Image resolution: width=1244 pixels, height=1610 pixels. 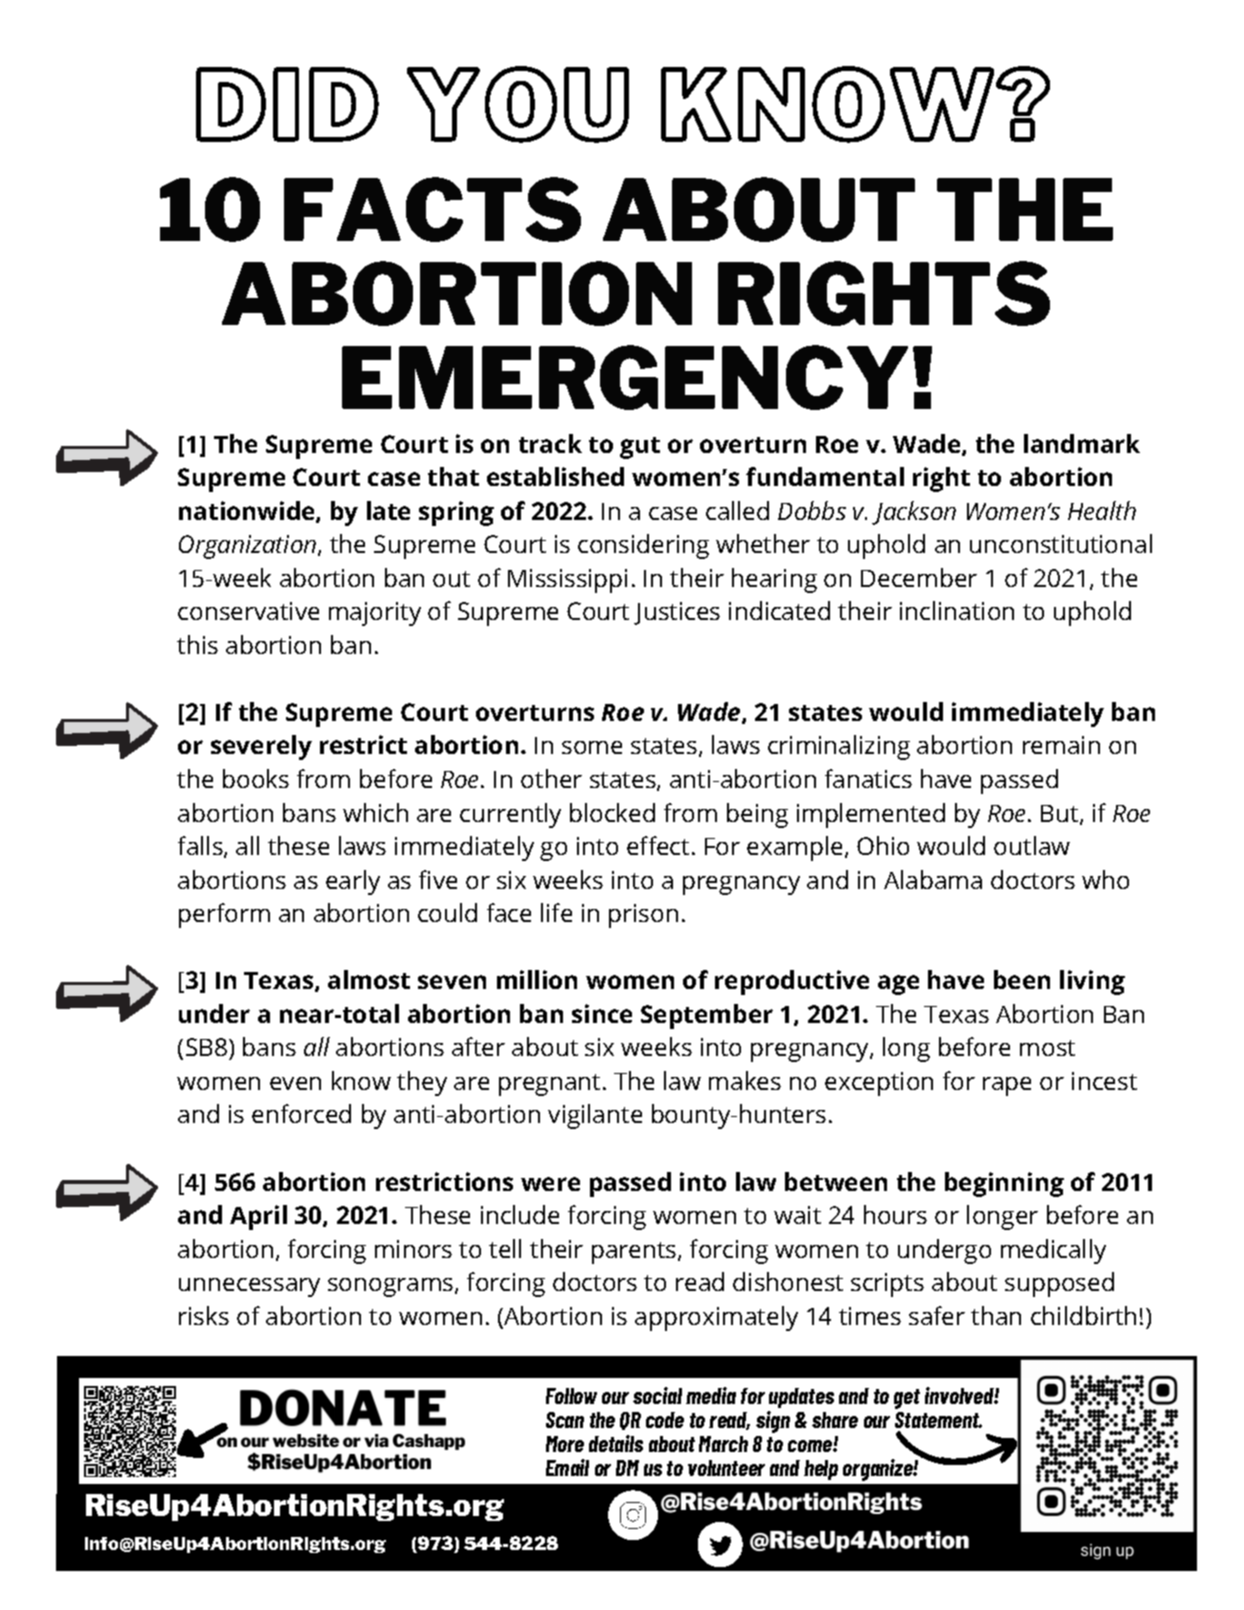 I want to click on landmark, so click(x=1082, y=443).
